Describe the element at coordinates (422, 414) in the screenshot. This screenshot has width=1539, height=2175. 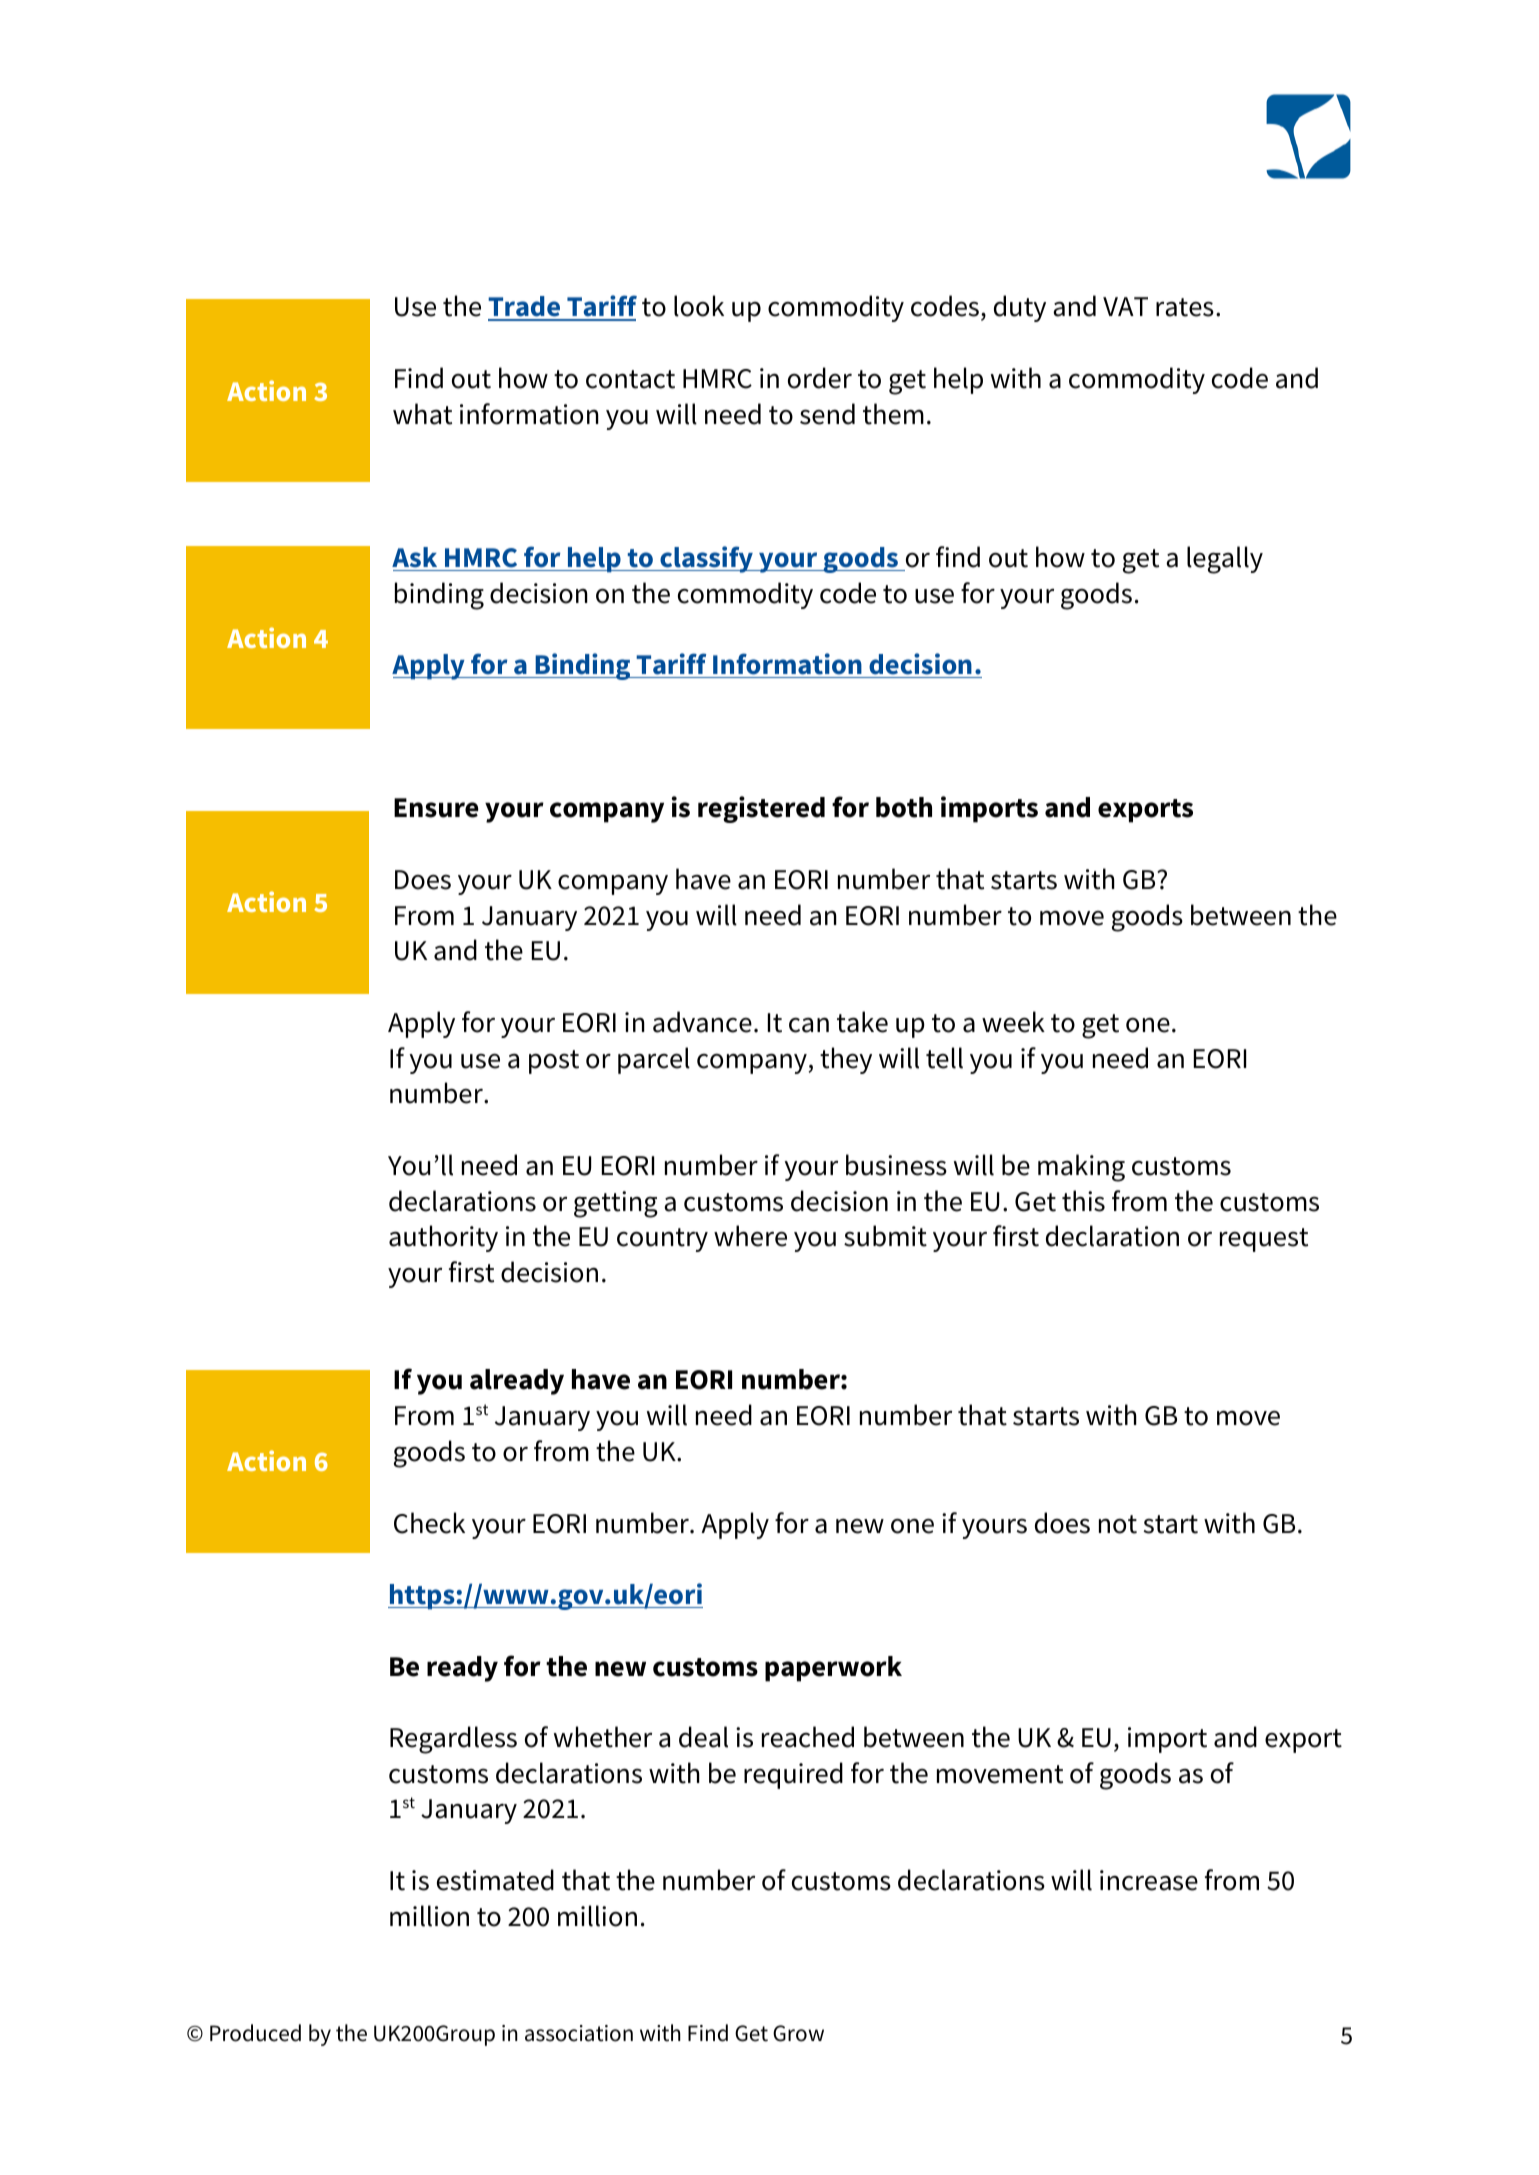
I see `what` at that location.
